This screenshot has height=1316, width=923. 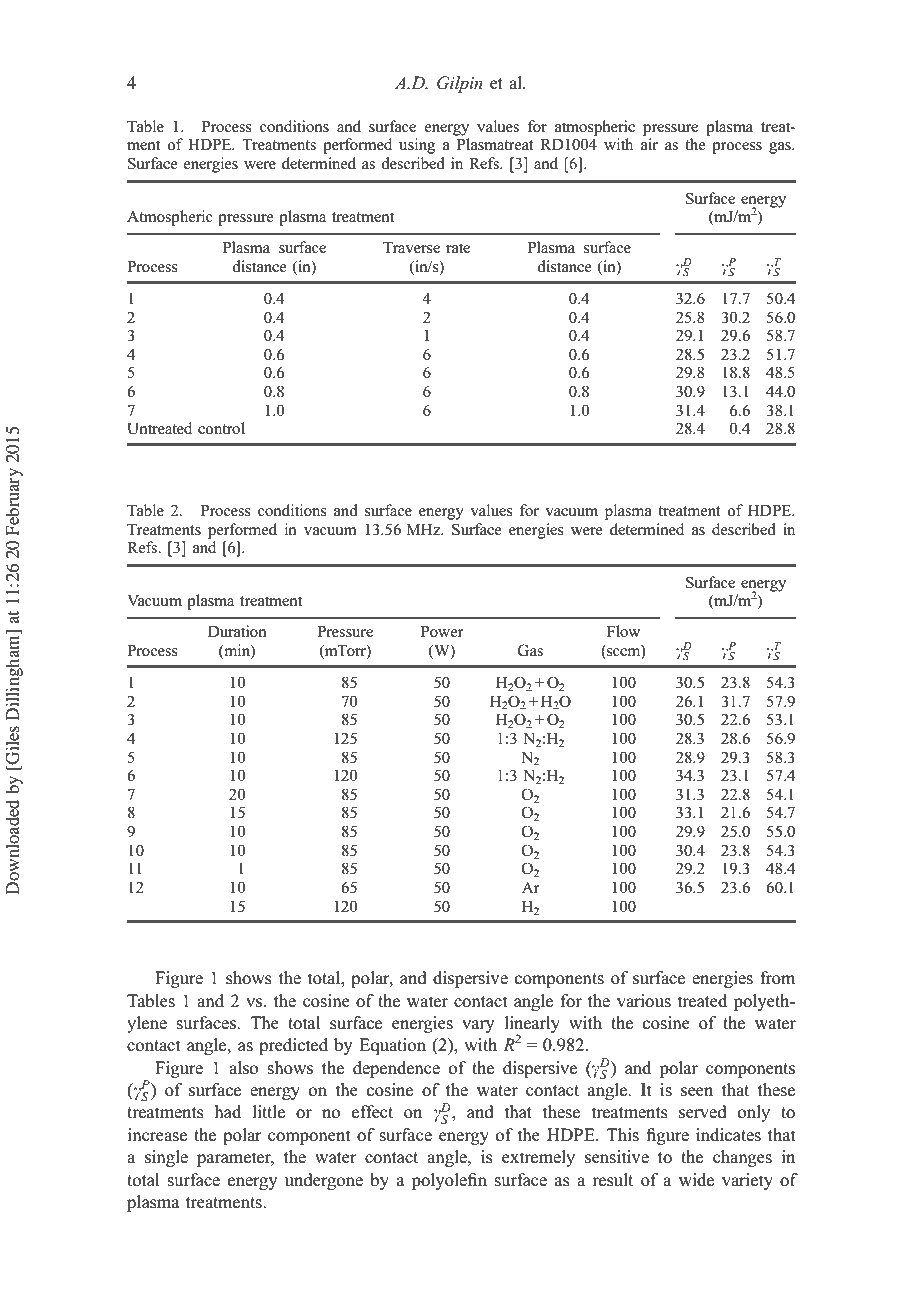 I want to click on air, so click(x=649, y=144).
